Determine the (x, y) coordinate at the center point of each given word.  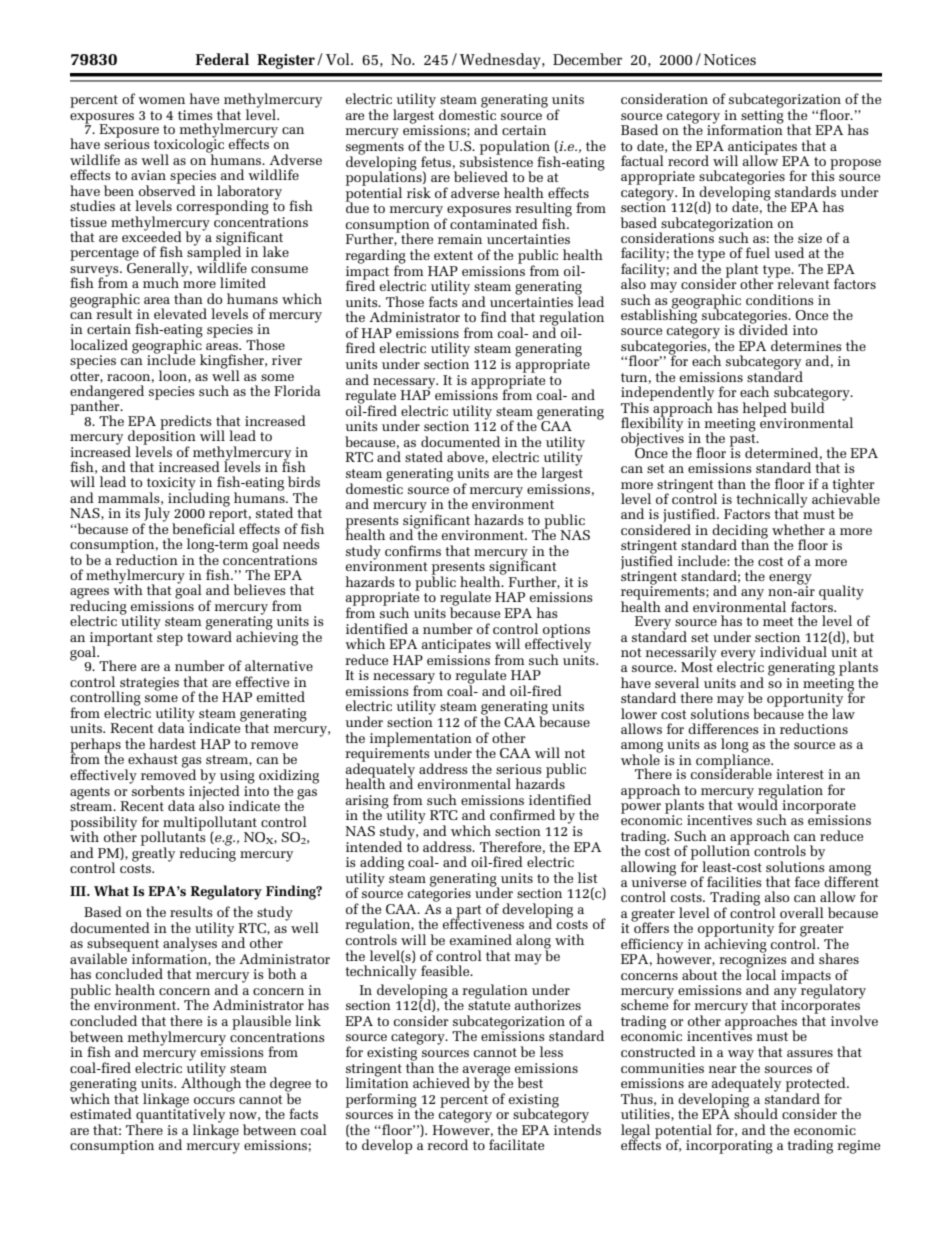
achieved (441, 1082)
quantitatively (180, 1115)
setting (762, 116)
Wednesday (501, 61)
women (161, 100)
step (170, 639)
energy (790, 580)
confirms (413, 550)
